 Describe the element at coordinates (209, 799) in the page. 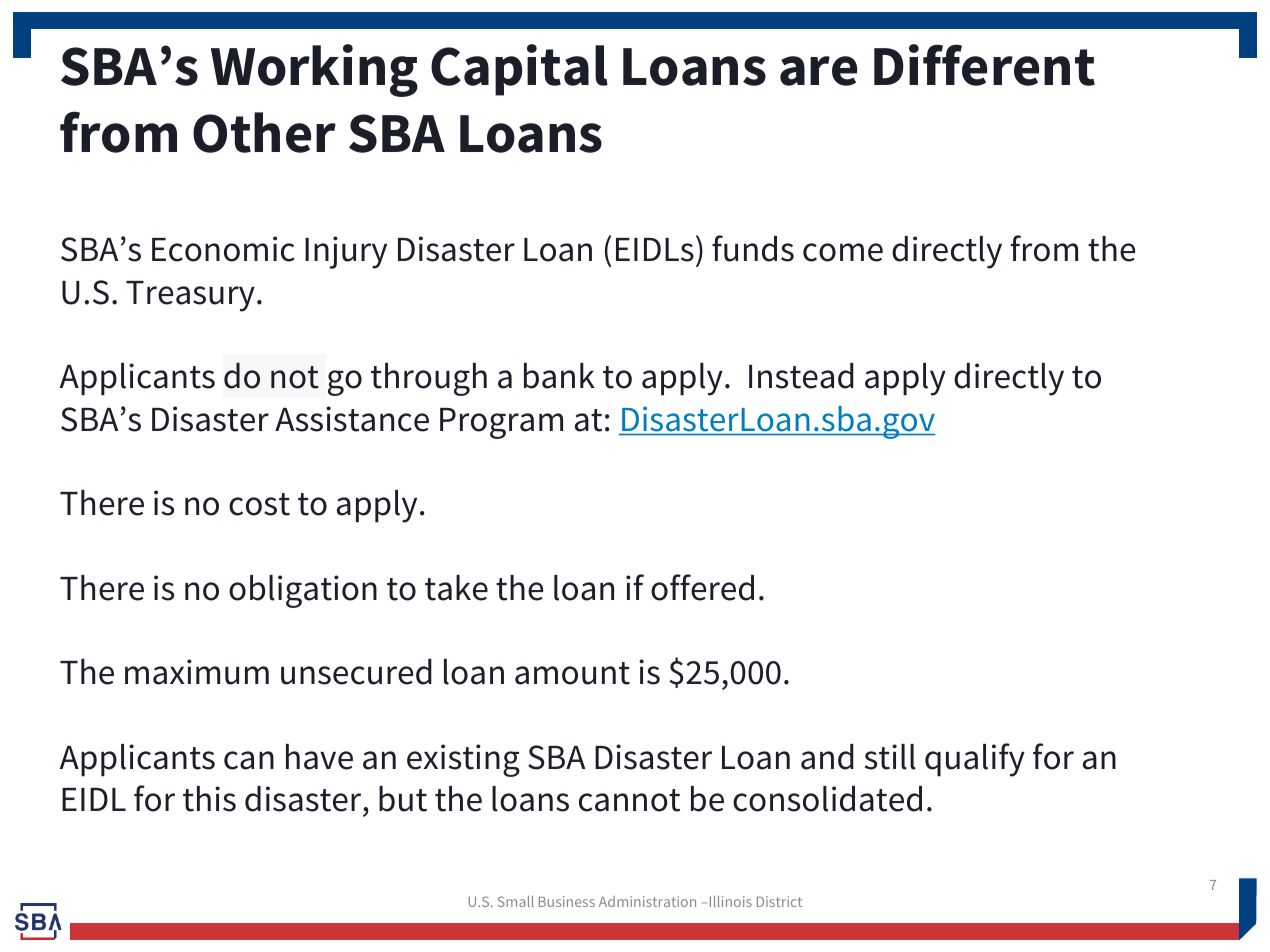

I see `this` at that location.
